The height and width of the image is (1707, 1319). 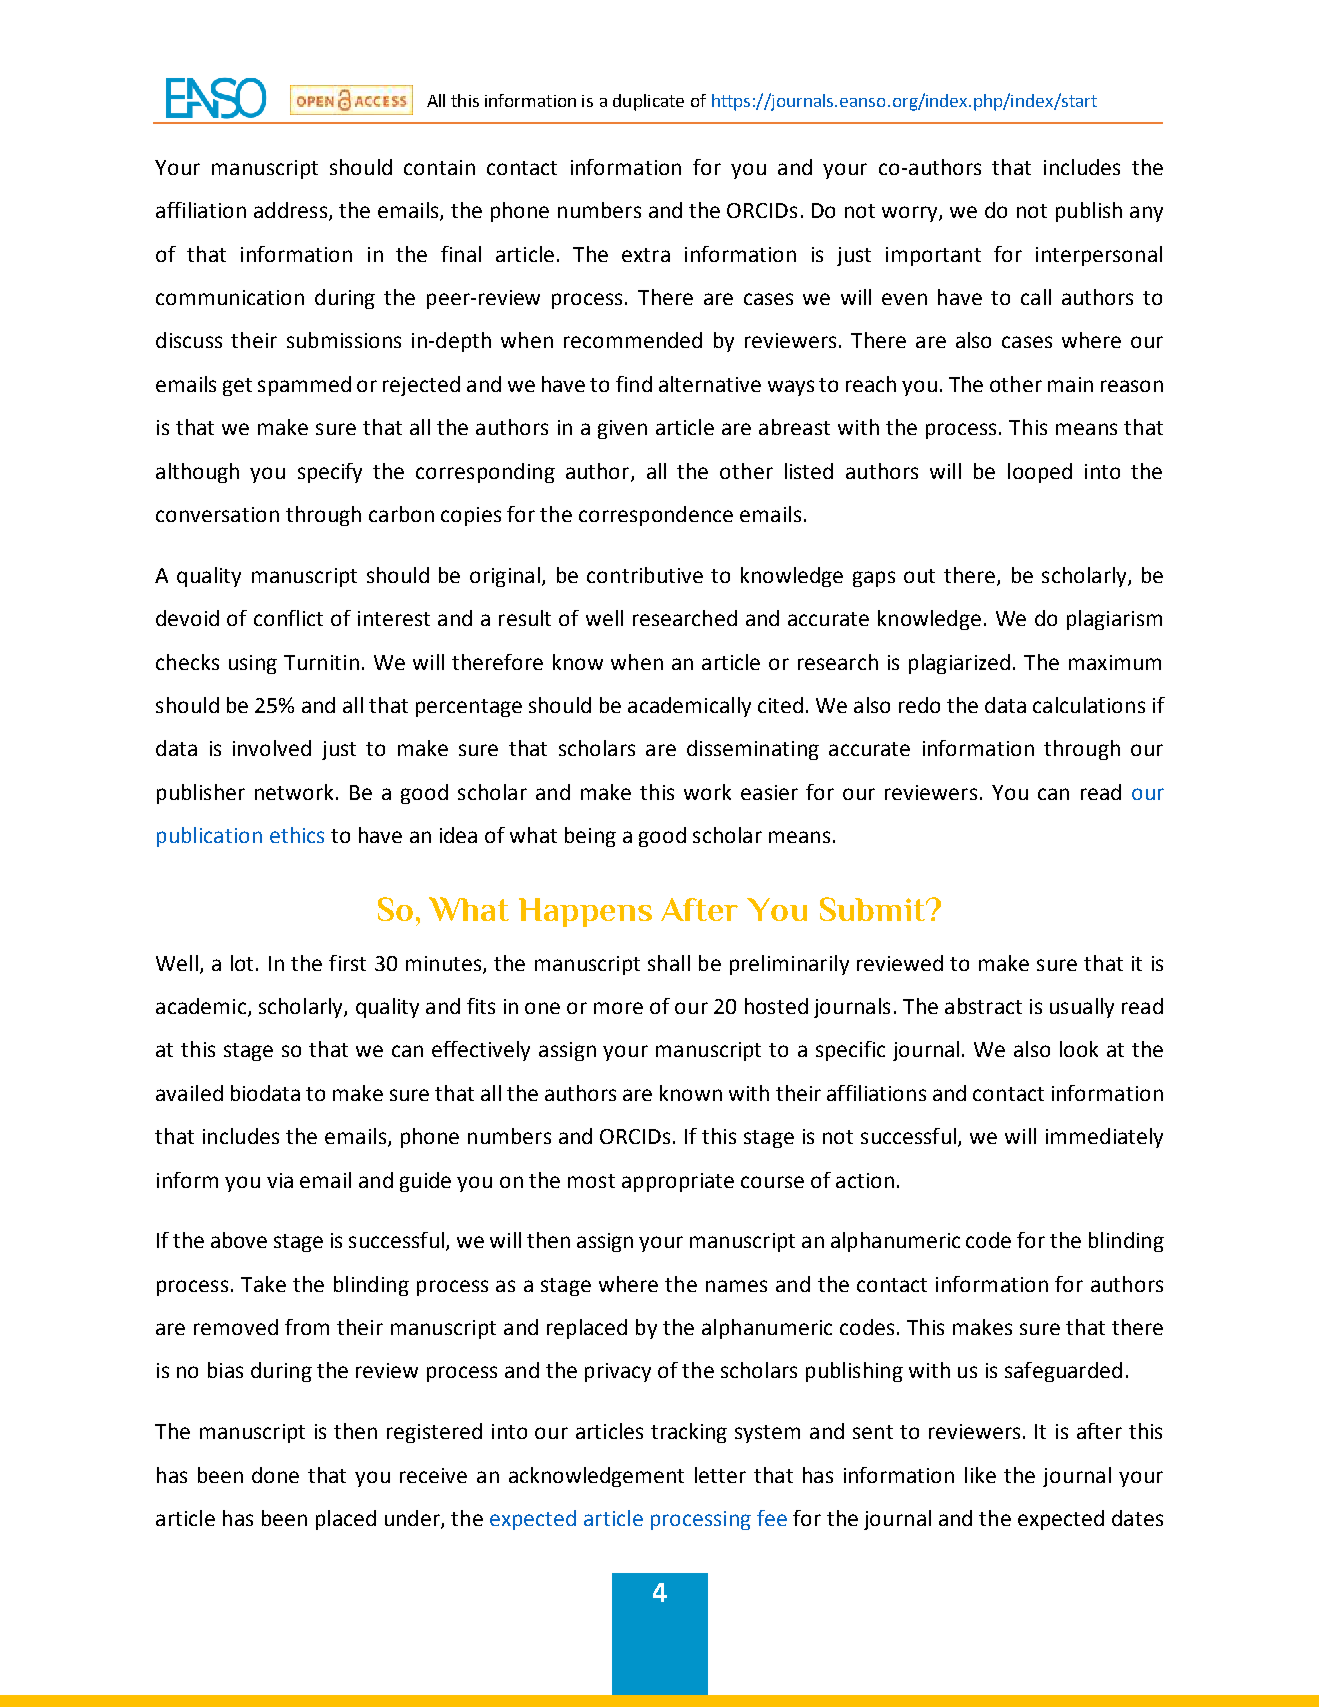 What do you see at coordinates (720, 1475) in the image?
I see `letter` at bounding box center [720, 1475].
